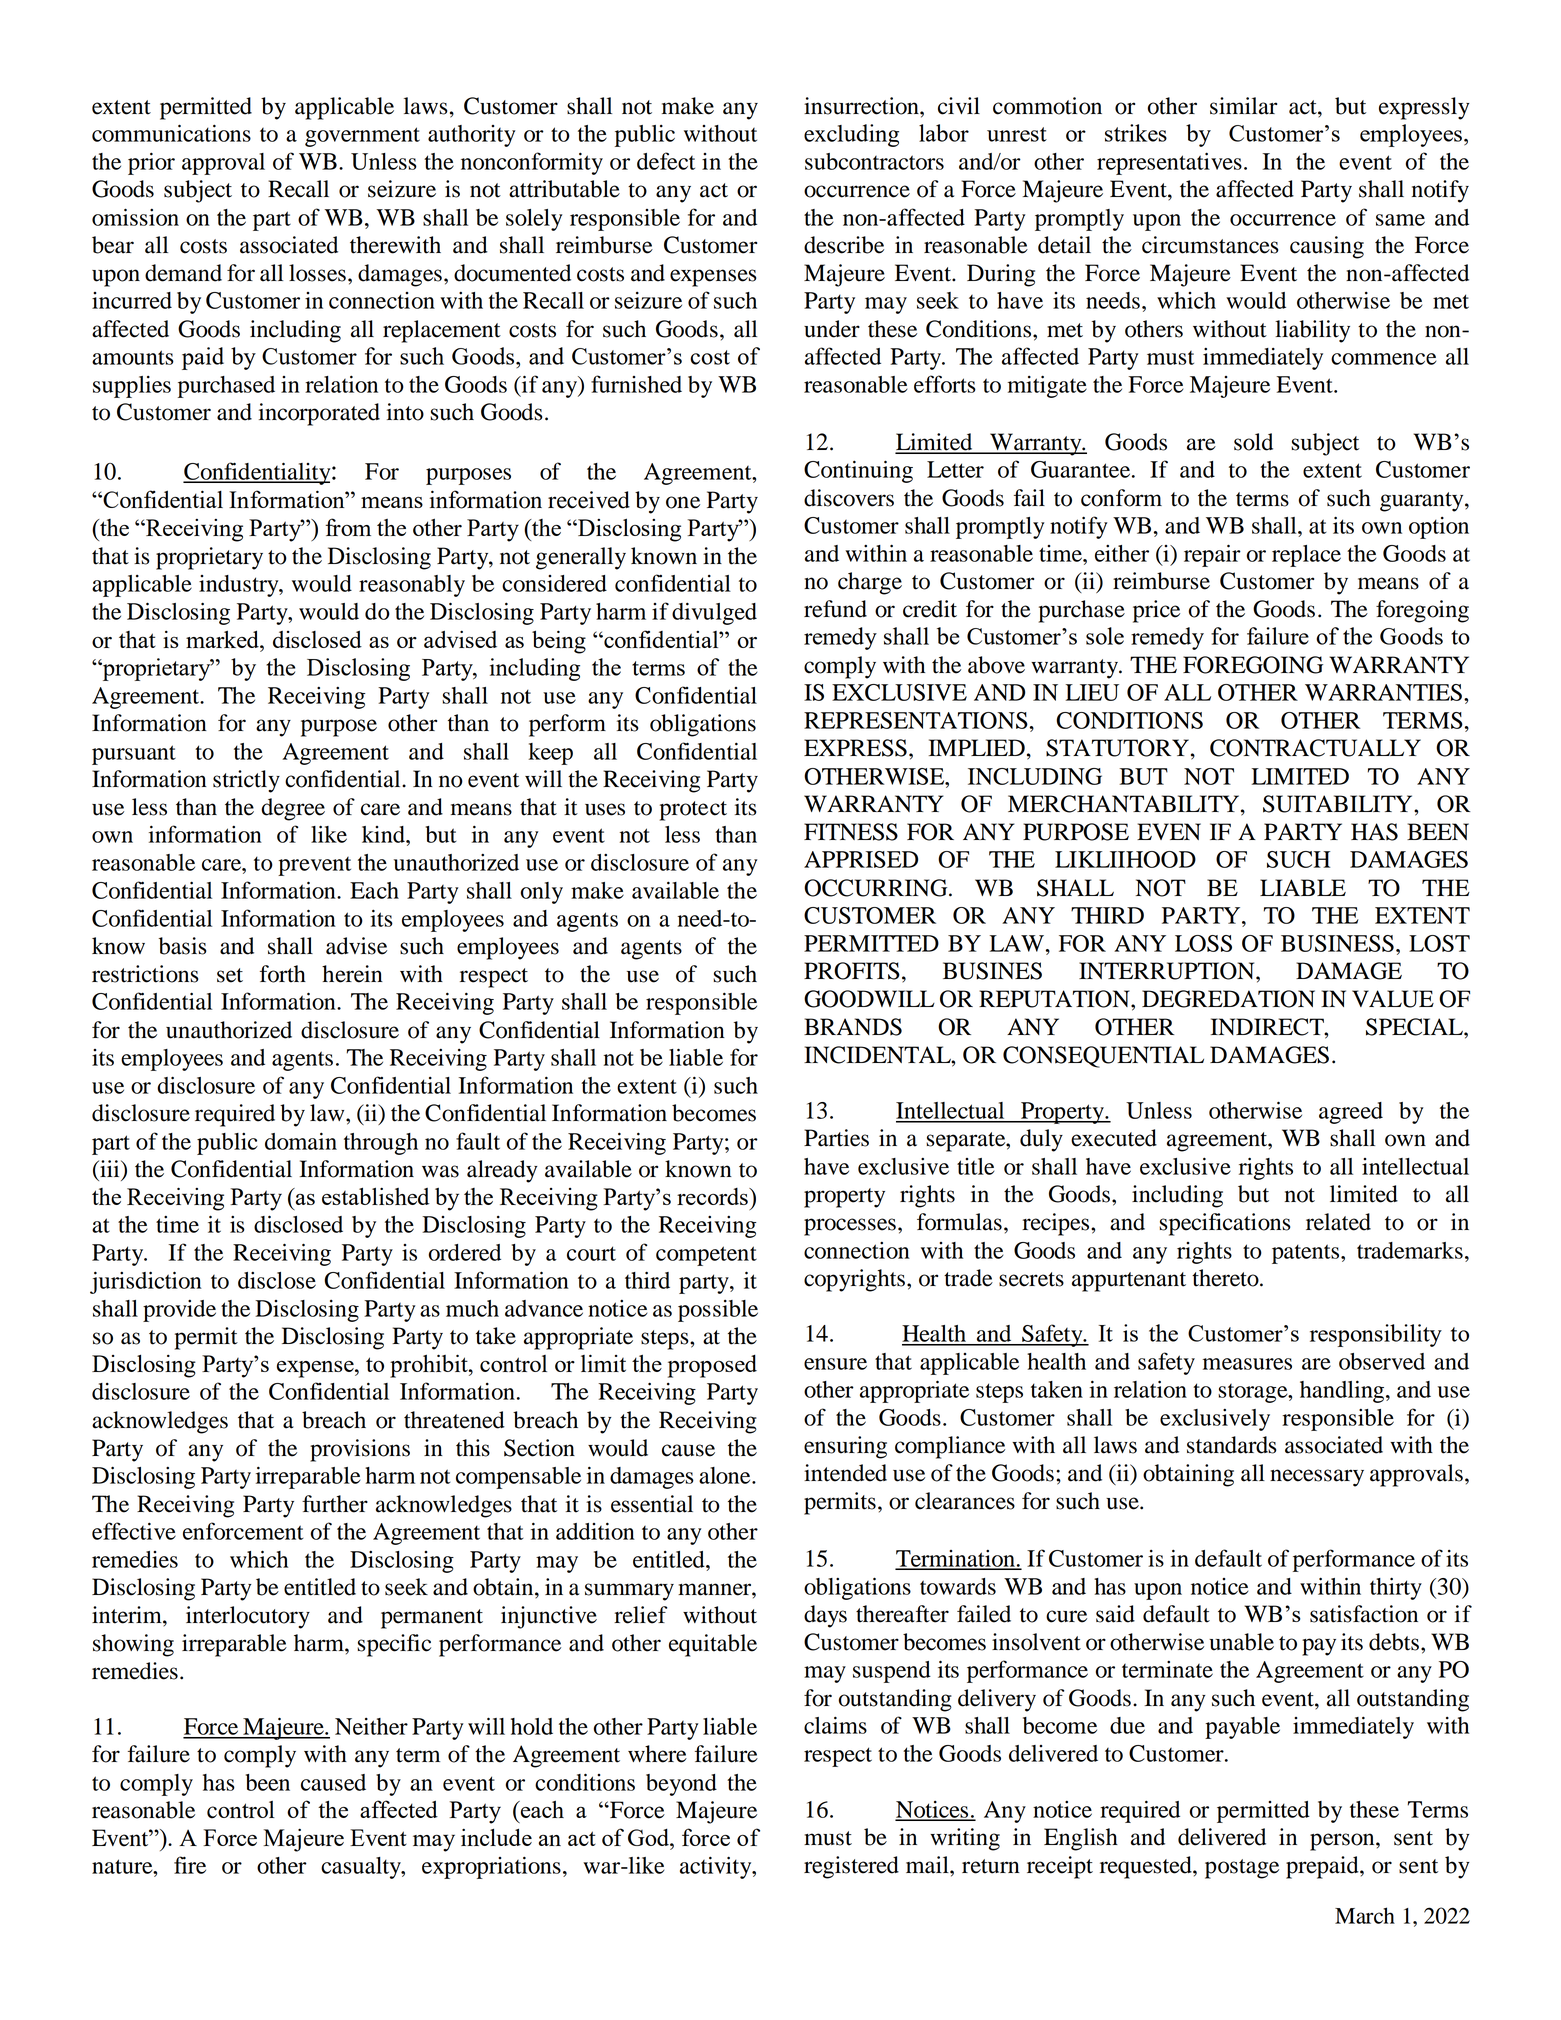  Describe the element at coordinates (1243, 106) in the image. I see `similar` at that location.
